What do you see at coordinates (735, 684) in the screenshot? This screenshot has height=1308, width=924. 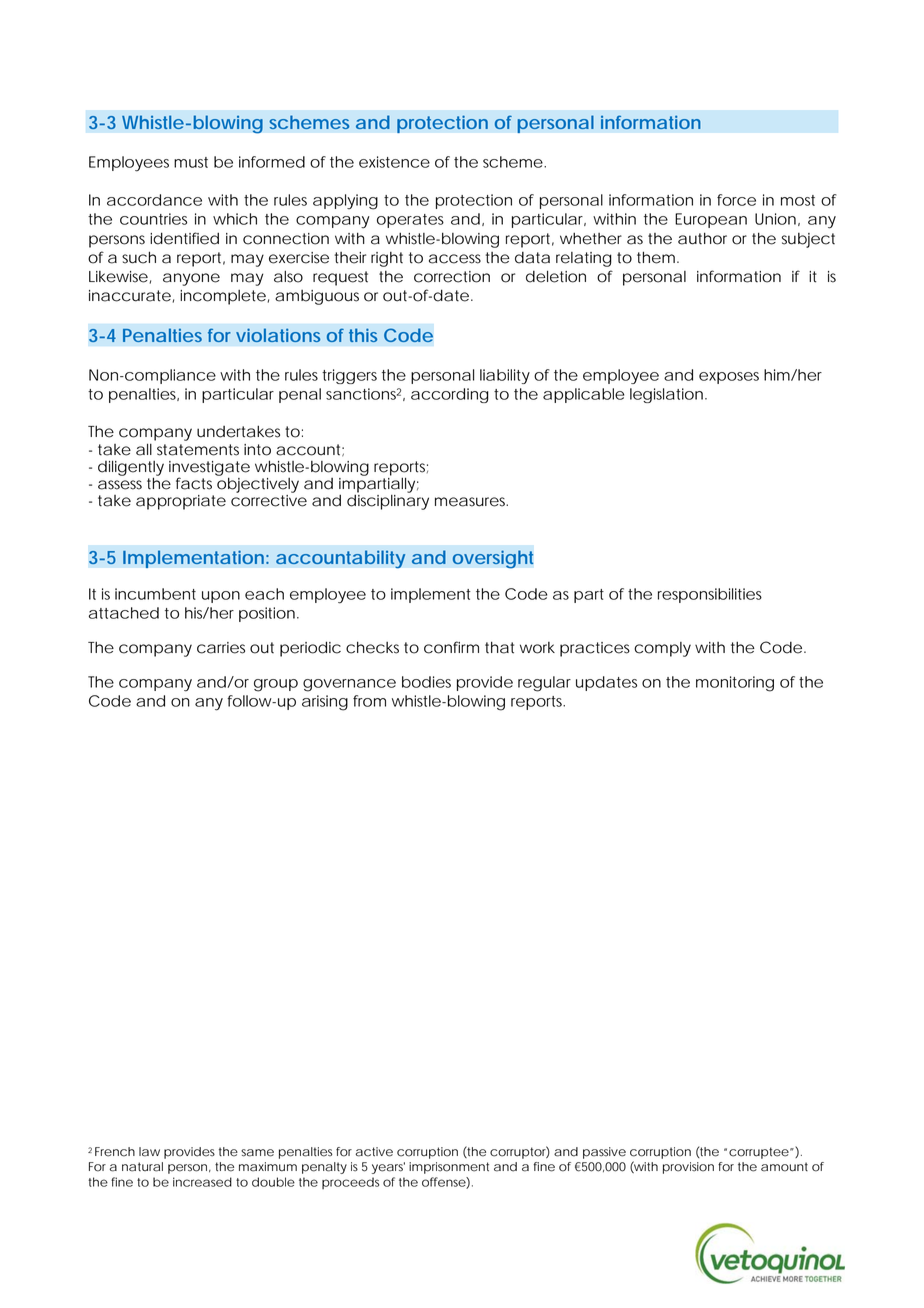 I see `monitoring` at bounding box center [735, 684].
